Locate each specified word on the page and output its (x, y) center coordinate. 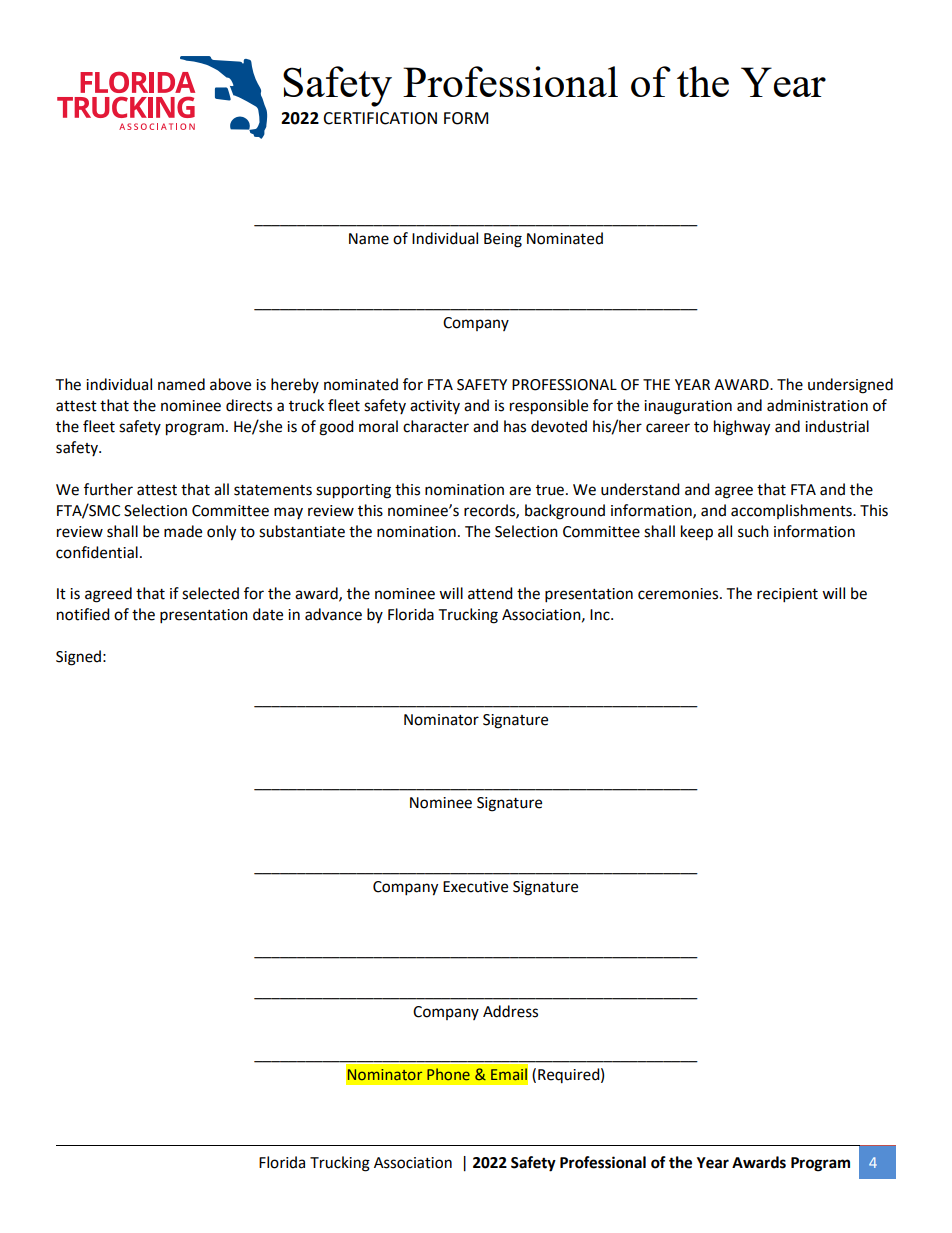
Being (503, 240)
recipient (787, 595)
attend (490, 593)
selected (210, 593)
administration (817, 405)
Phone (448, 1074)
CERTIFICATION (380, 118)
